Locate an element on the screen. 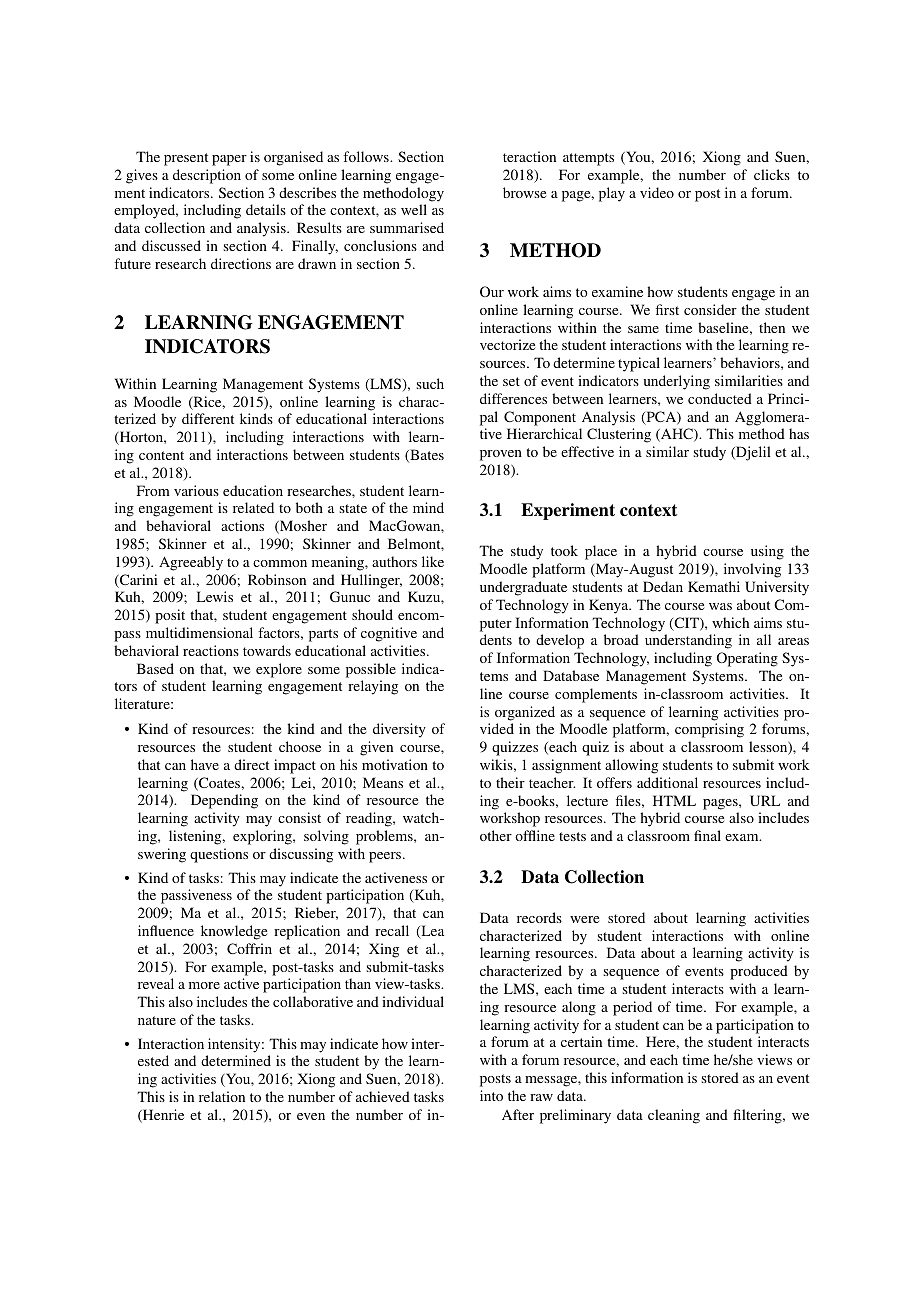 The image size is (924, 1308). conducted is located at coordinates (720, 398).
